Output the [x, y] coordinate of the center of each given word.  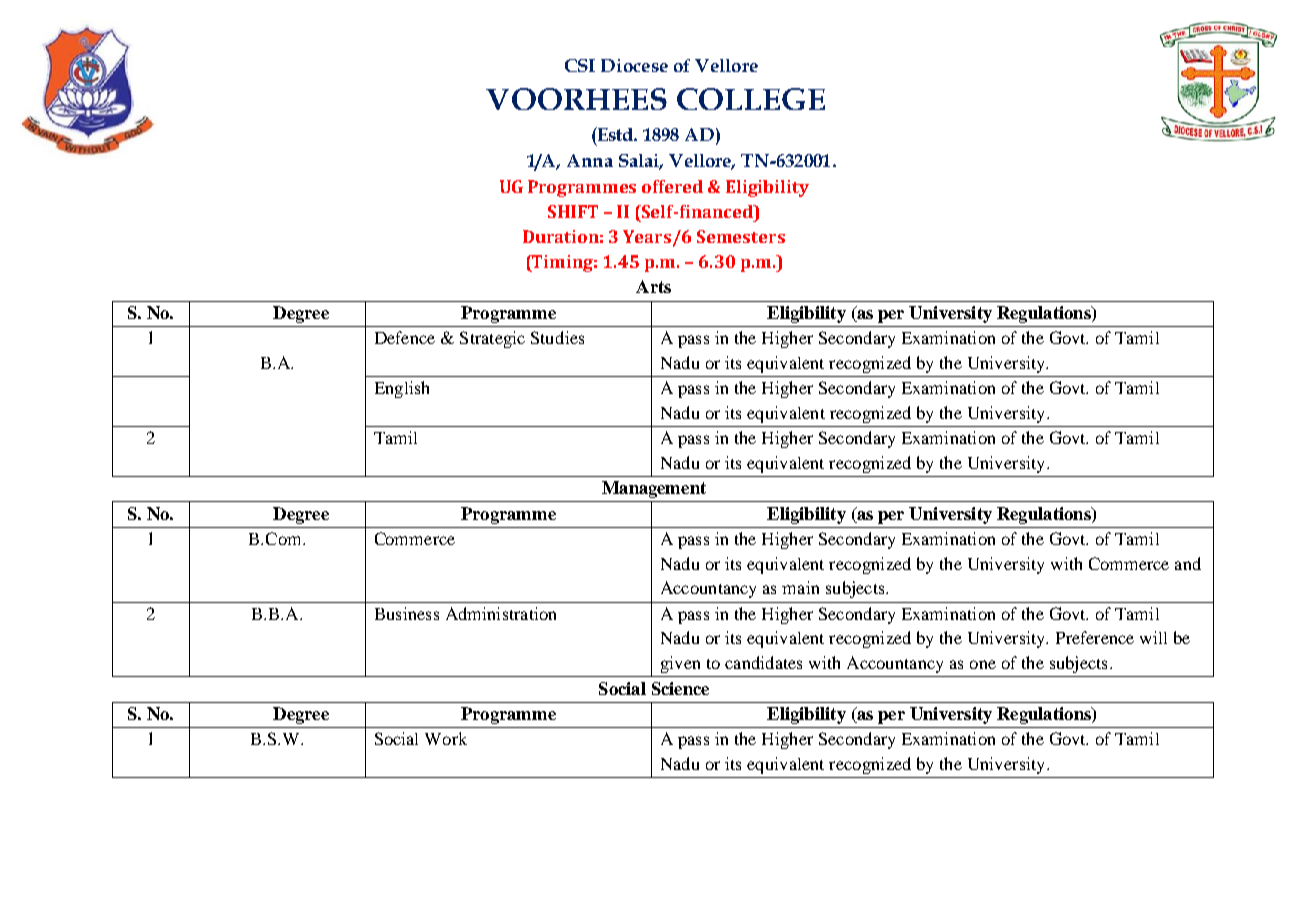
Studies [557, 337]
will [1153, 637]
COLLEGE [751, 99]
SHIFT [573, 211]
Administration [501, 613]
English [402, 389]
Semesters [741, 236]
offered [672, 186]
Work [446, 738]
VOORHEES [576, 99]
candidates [763, 662]
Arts [653, 286]
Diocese [634, 65]
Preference [1095, 637]
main [800, 587]
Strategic [492, 339]
